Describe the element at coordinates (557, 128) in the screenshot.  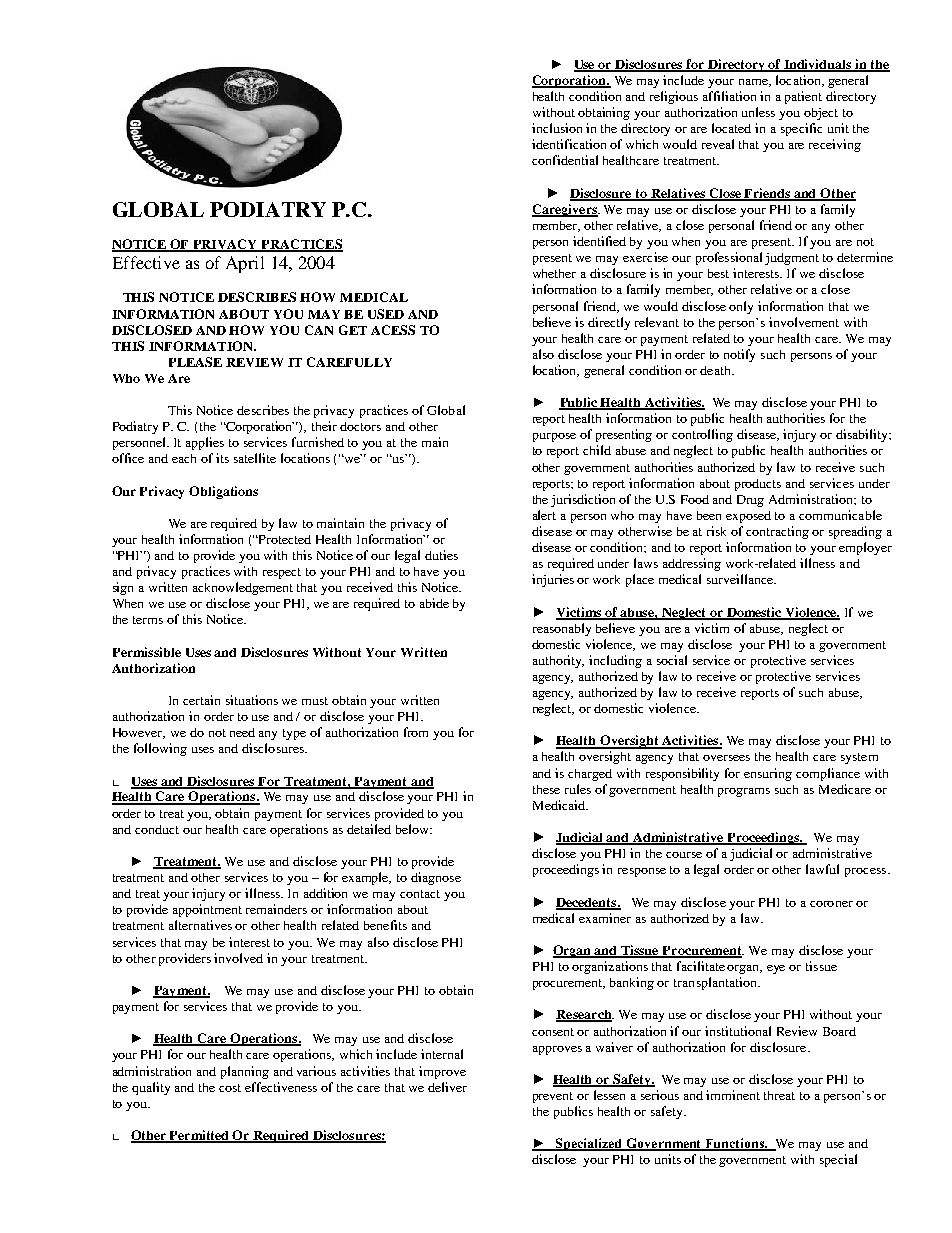
I see `inclusion` at that location.
